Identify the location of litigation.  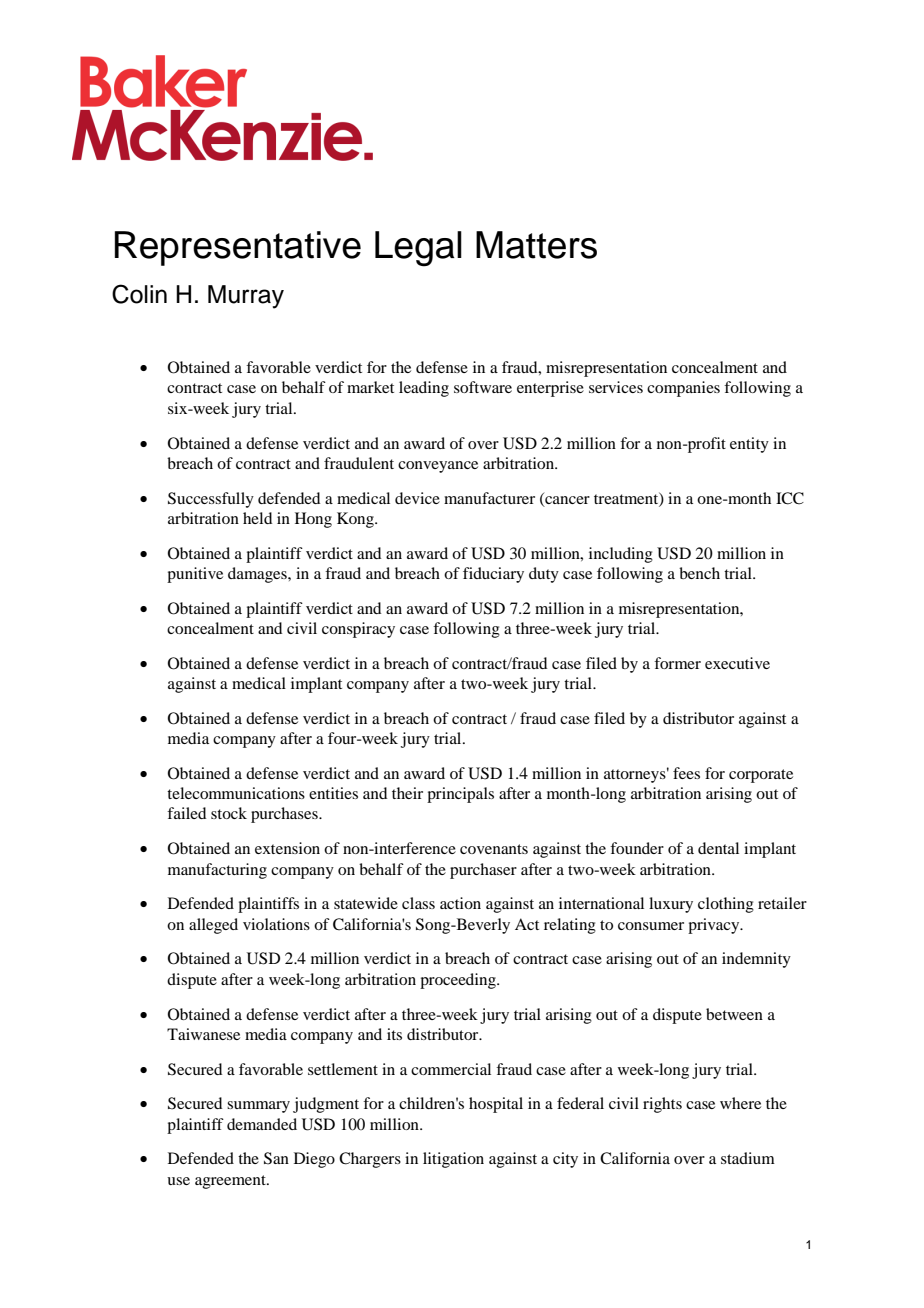
(453, 1160).
